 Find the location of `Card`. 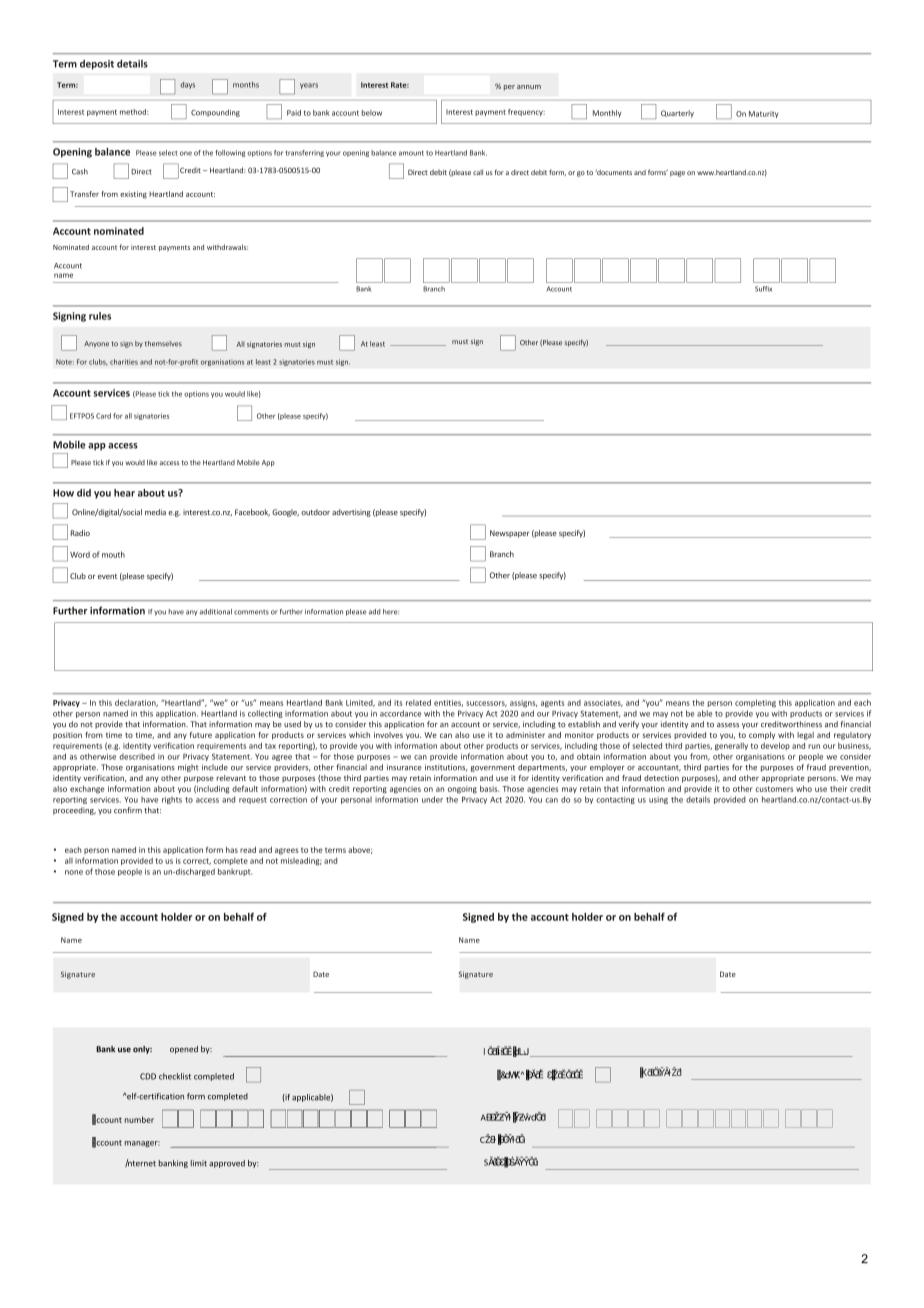

Card is located at coordinates (103, 416).
